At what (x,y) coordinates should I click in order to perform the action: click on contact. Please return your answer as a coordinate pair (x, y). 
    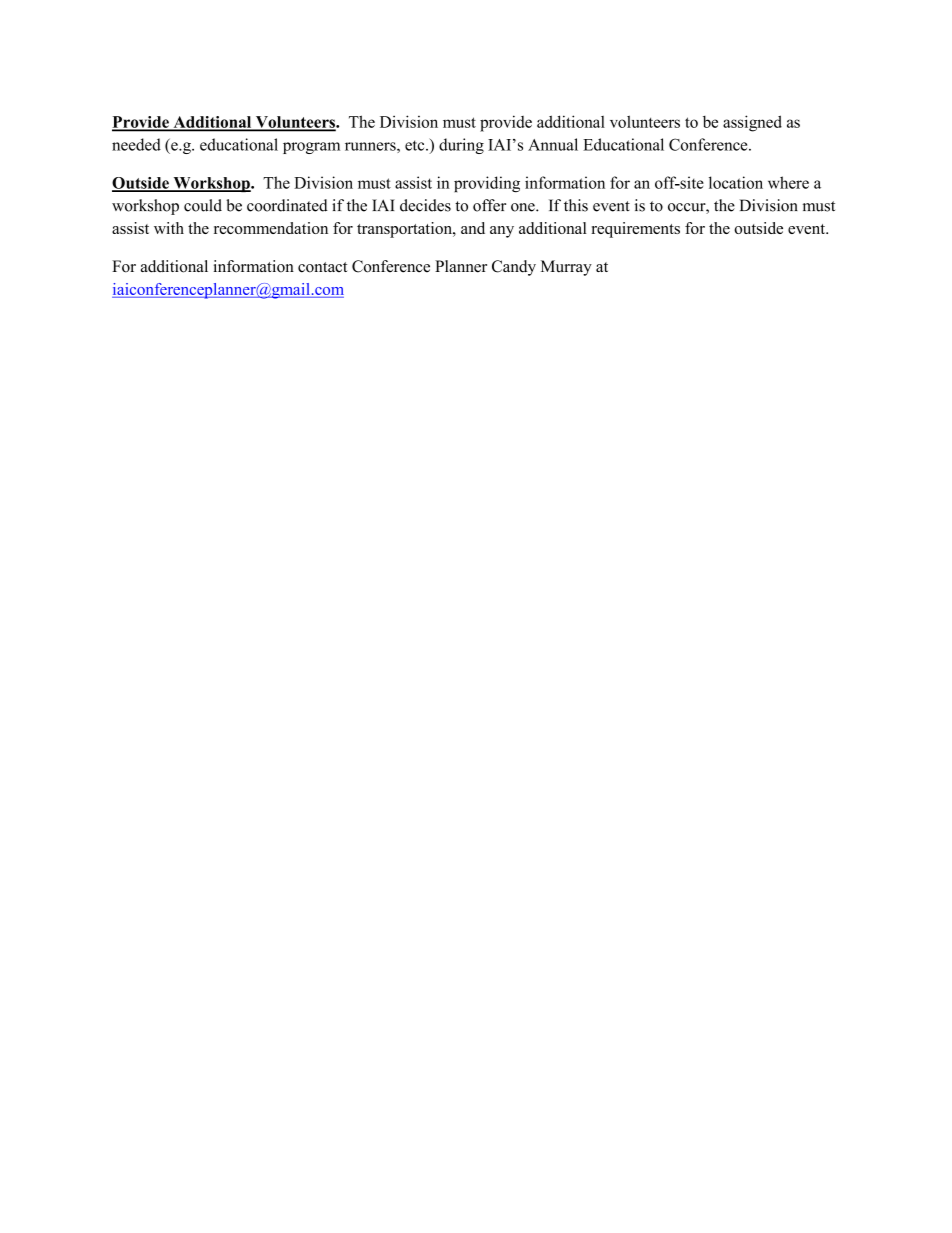
    Looking at the image, I should click on (322, 267).
